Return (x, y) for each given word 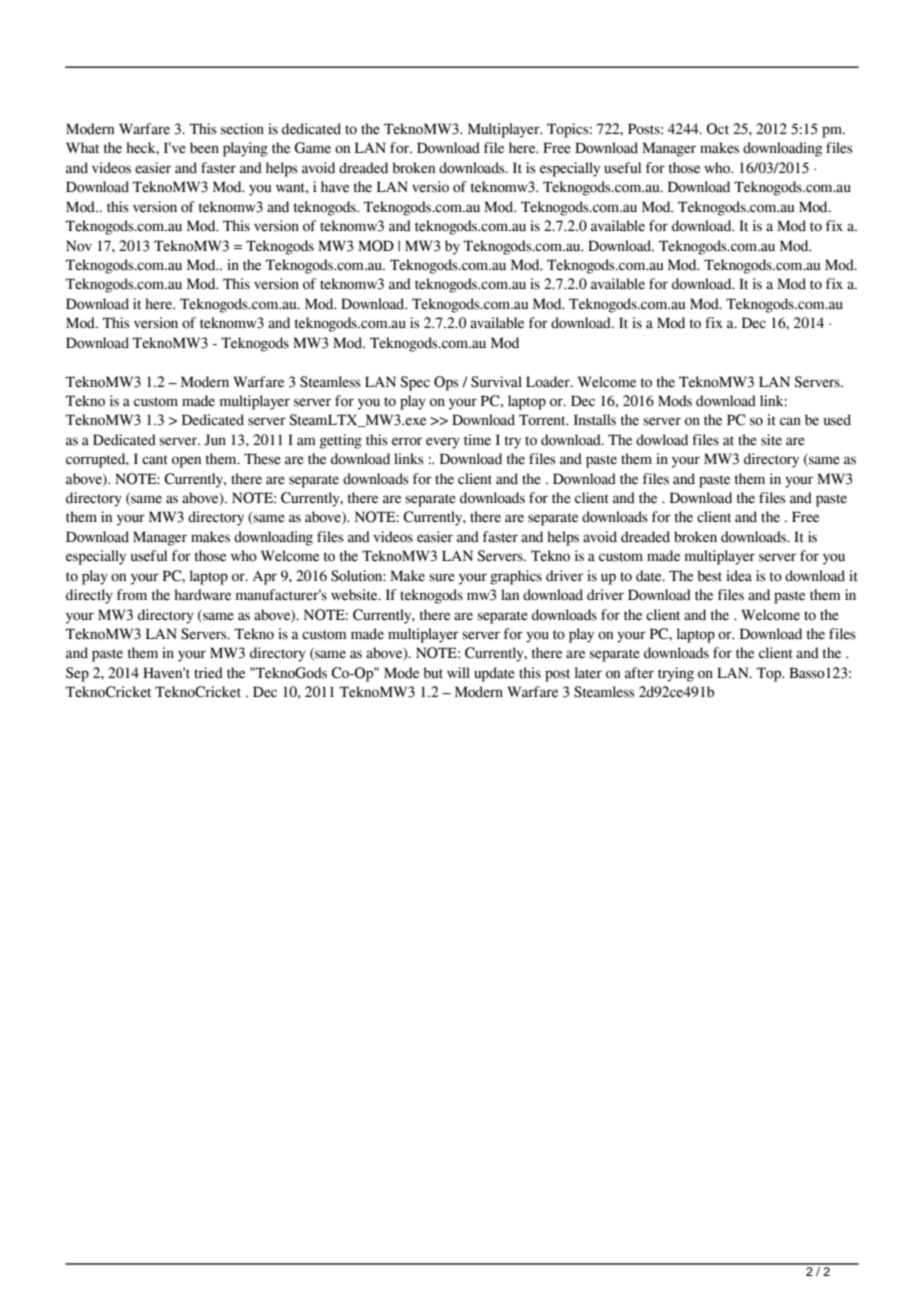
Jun (215, 440)
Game (312, 148)
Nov (79, 246)
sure (442, 577)
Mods (675, 401)
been (204, 148)
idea (739, 576)
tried (208, 673)
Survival (496, 382)
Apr (265, 578)
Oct (717, 129)
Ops (446, 383)
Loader (549, 382)
